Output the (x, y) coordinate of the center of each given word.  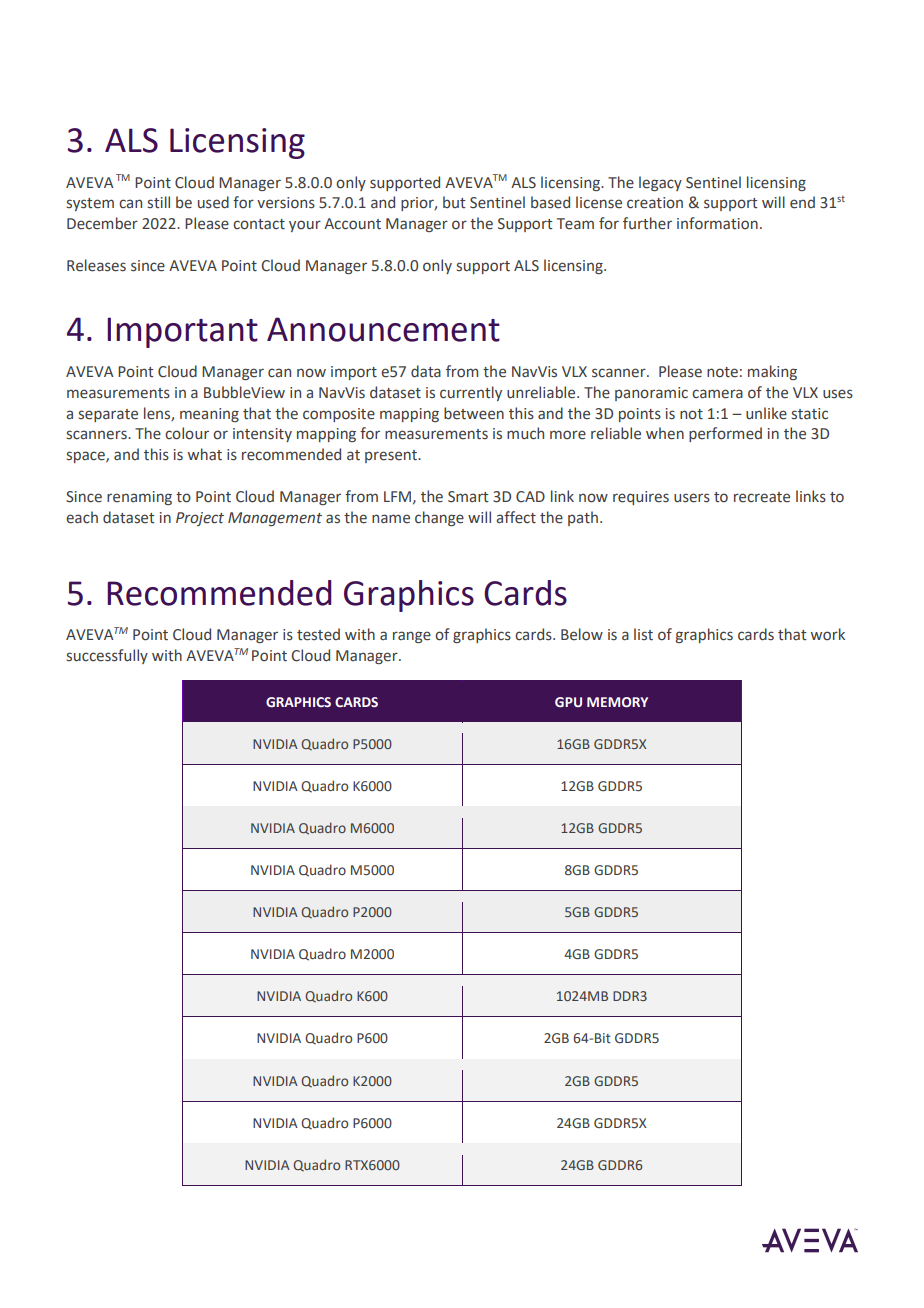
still (159, 202)
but (454, 202)
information (717, 223)
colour (187, 433)
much (525, 433)
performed (725, 434)
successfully (107, 656)
